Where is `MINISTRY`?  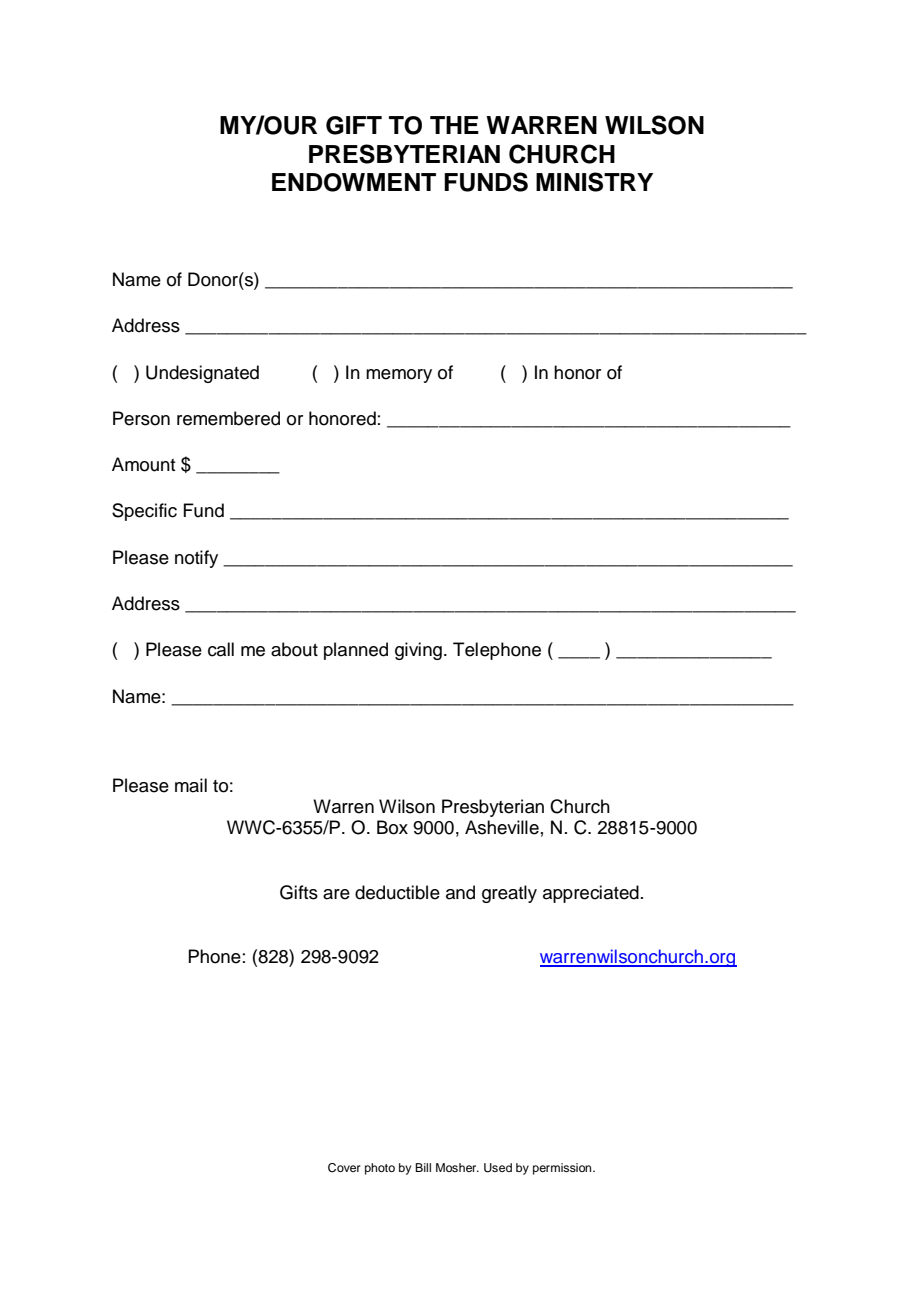
MINISTRY is located at coordinates (594, 182).
